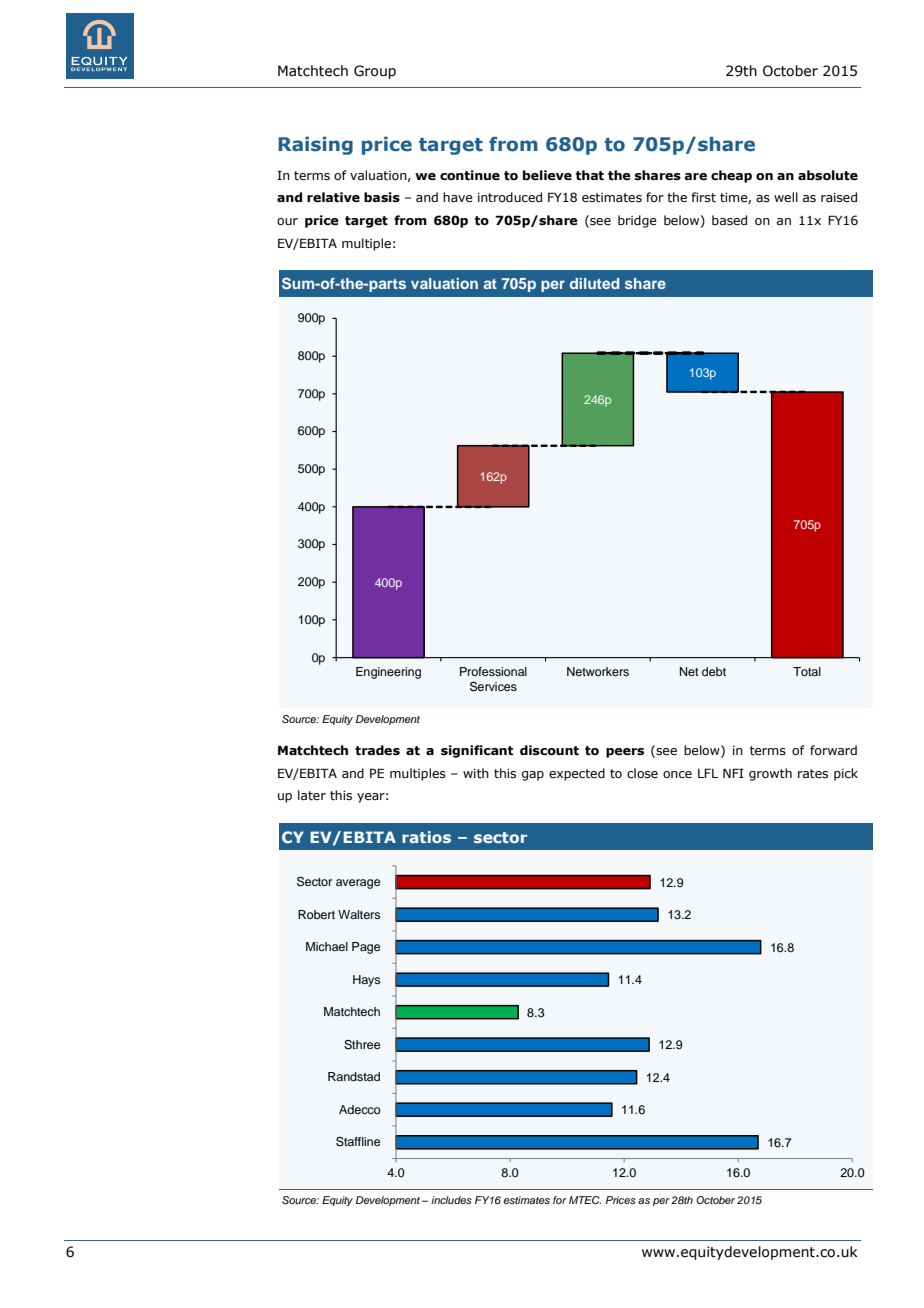 This screenshot has height=1308, width=924. What do you see at coordinates (590, 175) in the screenshot?
I see `that` at bounding box center [590, 175].
